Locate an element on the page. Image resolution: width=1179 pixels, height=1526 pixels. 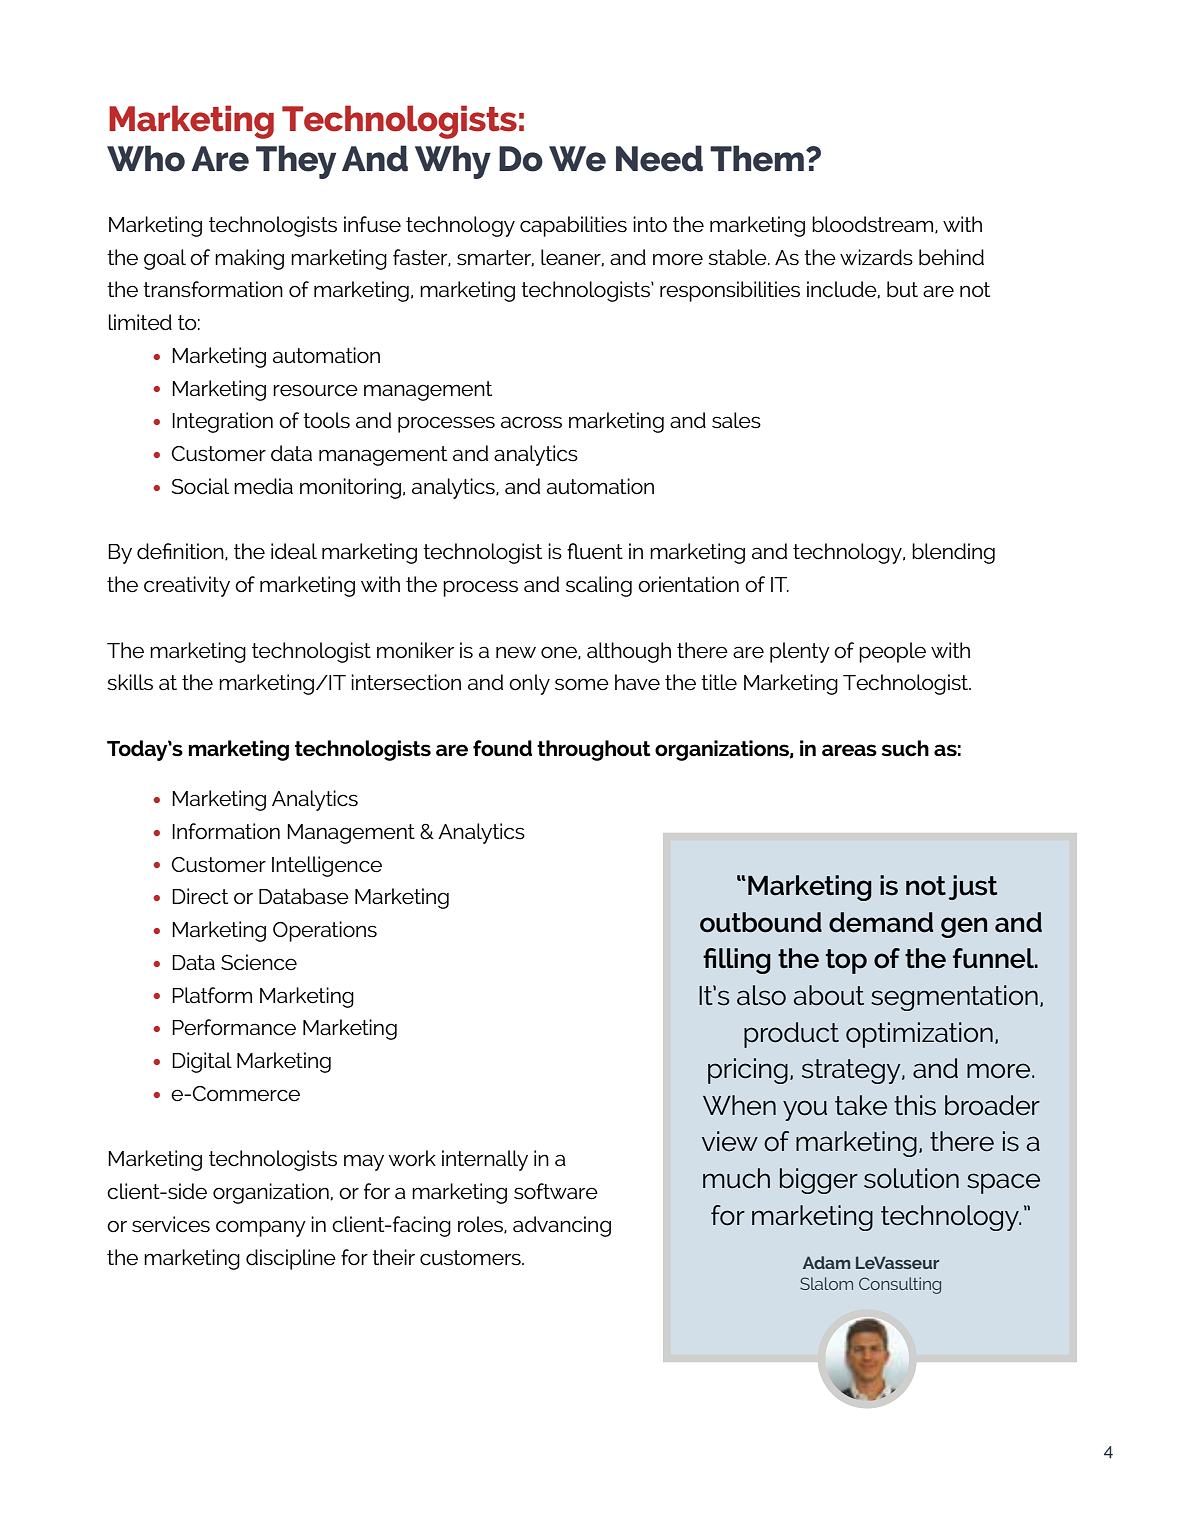
bloodstream is located at coordinates (874, 225).
